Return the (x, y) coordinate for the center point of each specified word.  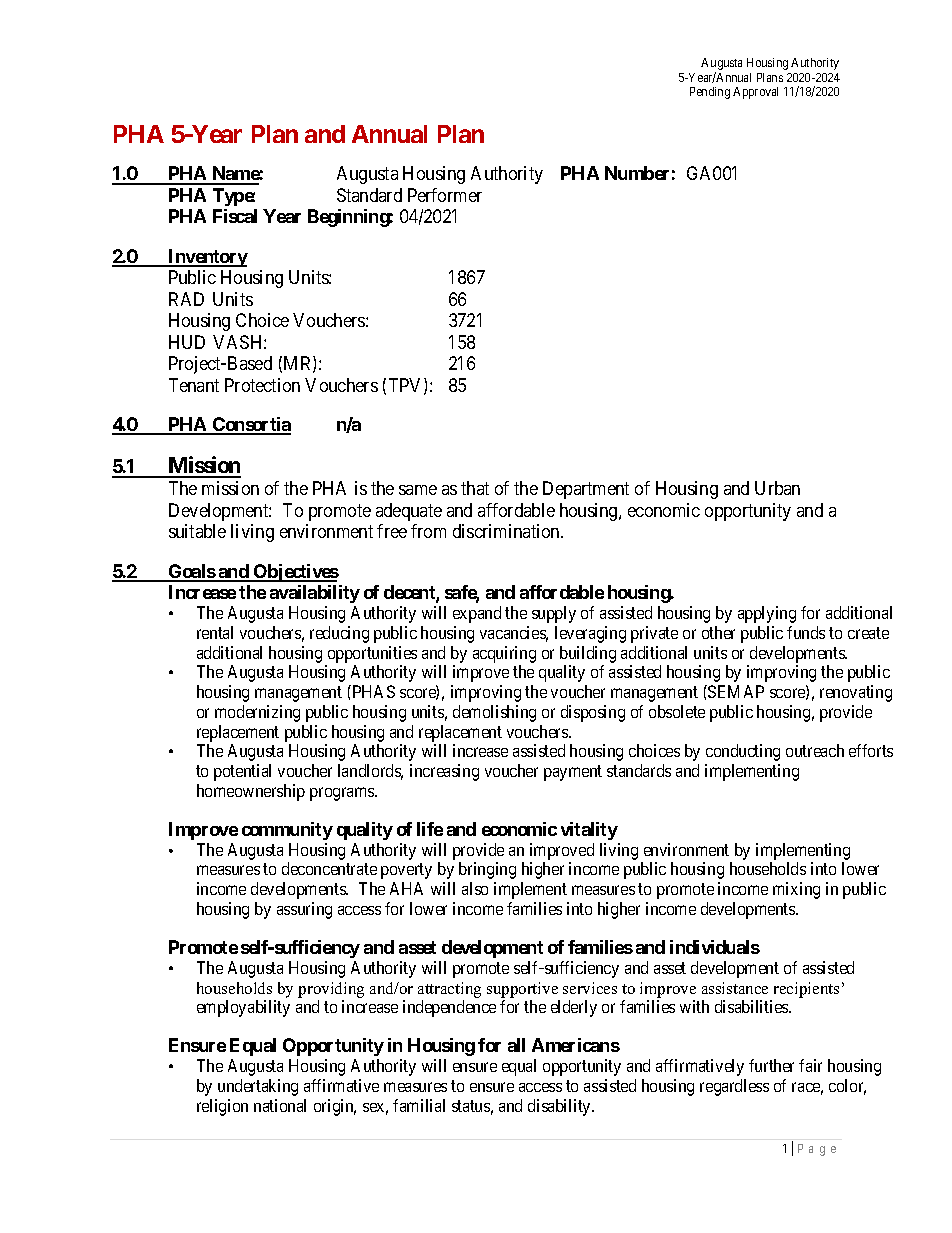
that (475, 488)
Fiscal (235, 216)
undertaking (258, 1087)
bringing (487, 870)
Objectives (295, 573)
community (287, 831)
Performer (445, 195)
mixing (796, 890)
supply (554, 614)
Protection (262, 385)
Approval (755, 93)
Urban (777, 488)
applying (767, 614)
